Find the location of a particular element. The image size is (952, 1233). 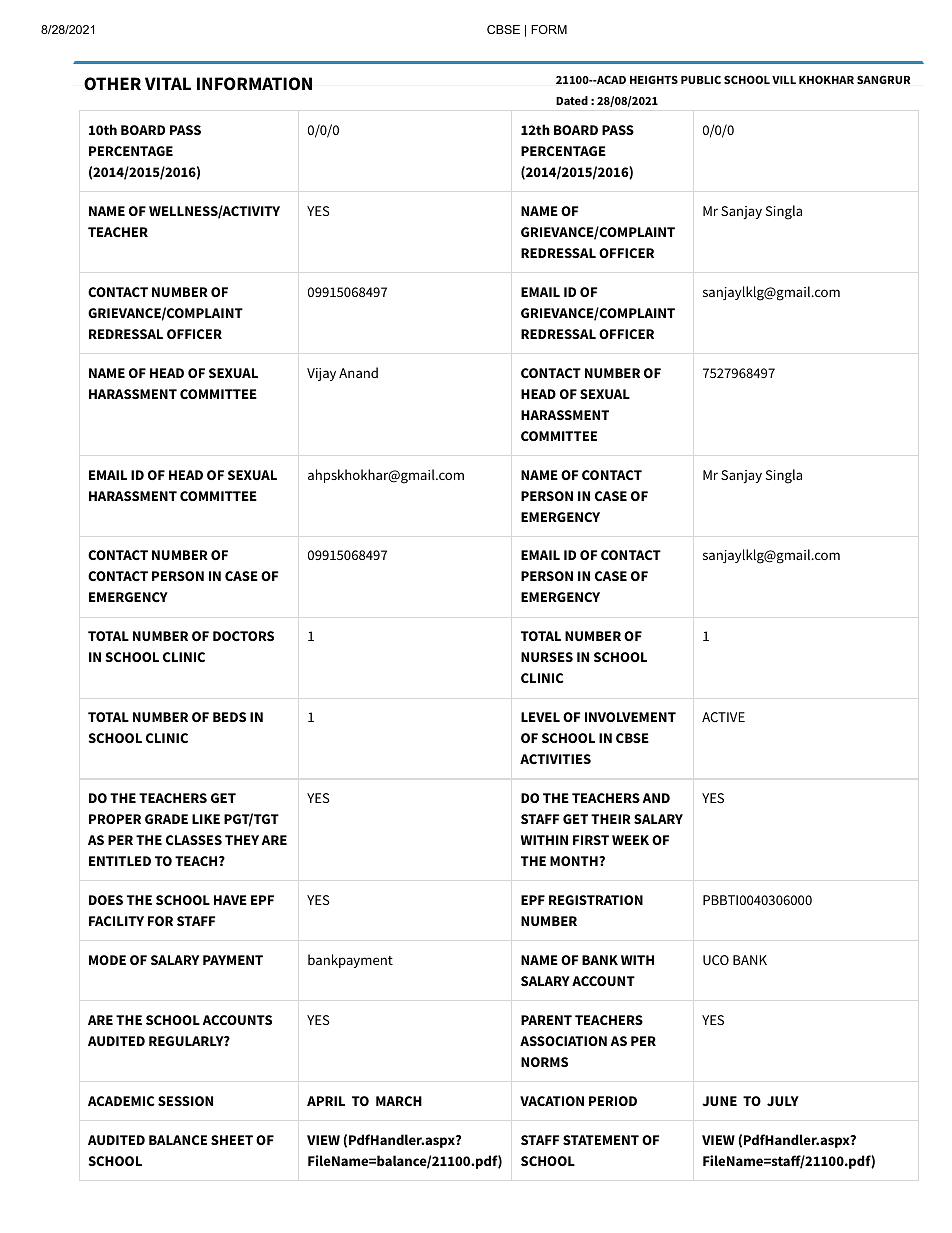

SESSION is located at coordinates (185, 1101).
